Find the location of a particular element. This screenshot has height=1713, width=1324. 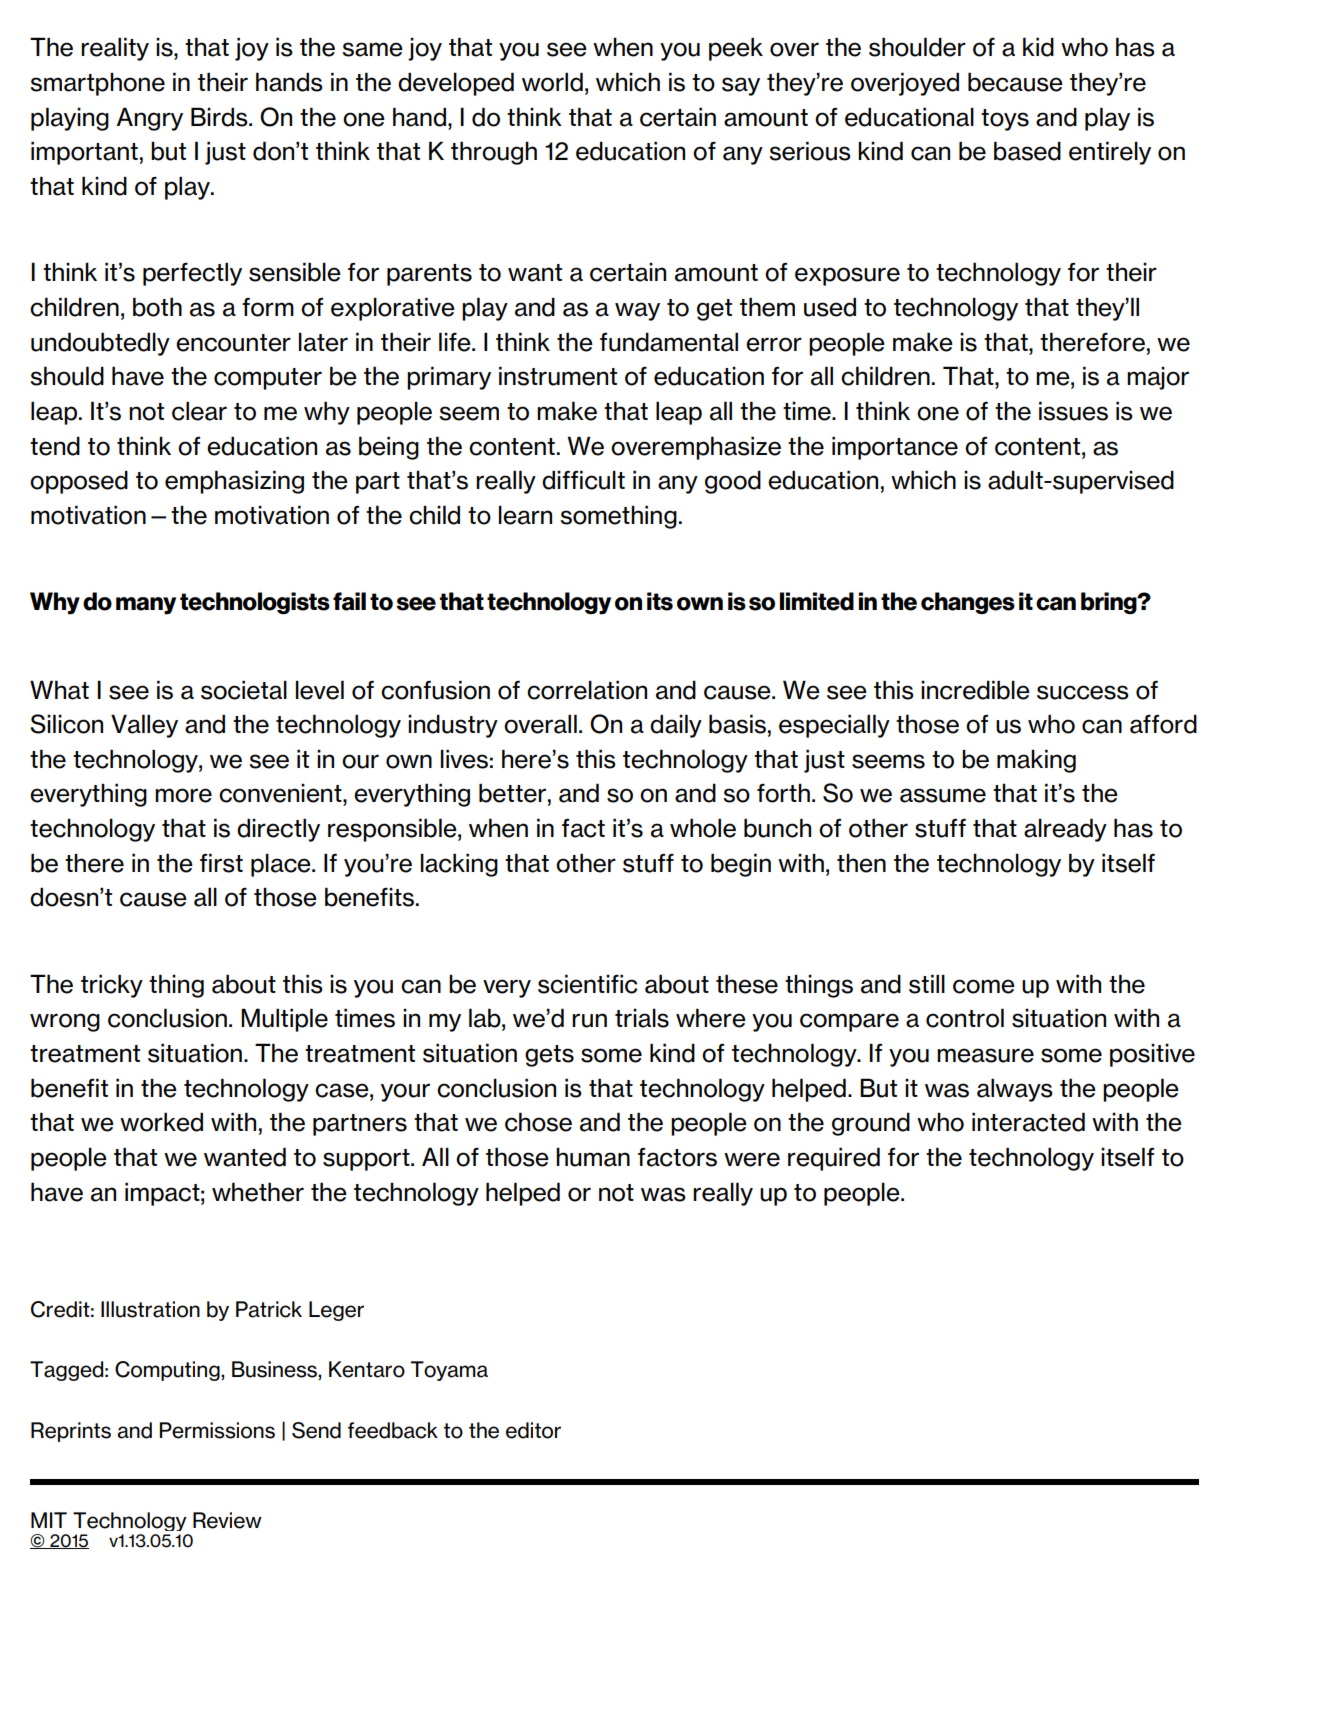

world is located at coordinates (552, 82).
